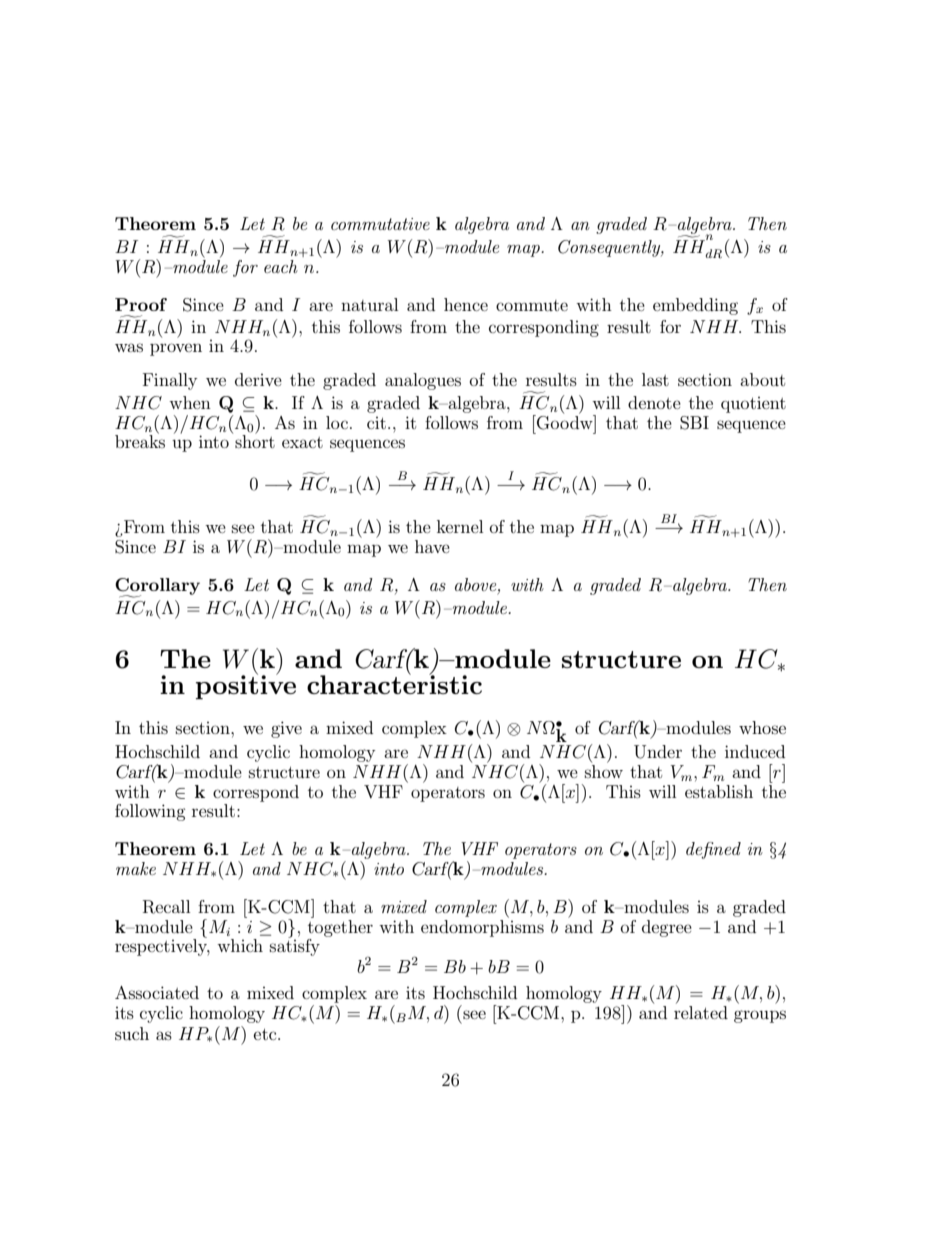 This screenshot has width=952, height=1233. Describe the element at coordinates (762, 727) in the screenshot. I see `whose` at that location.
